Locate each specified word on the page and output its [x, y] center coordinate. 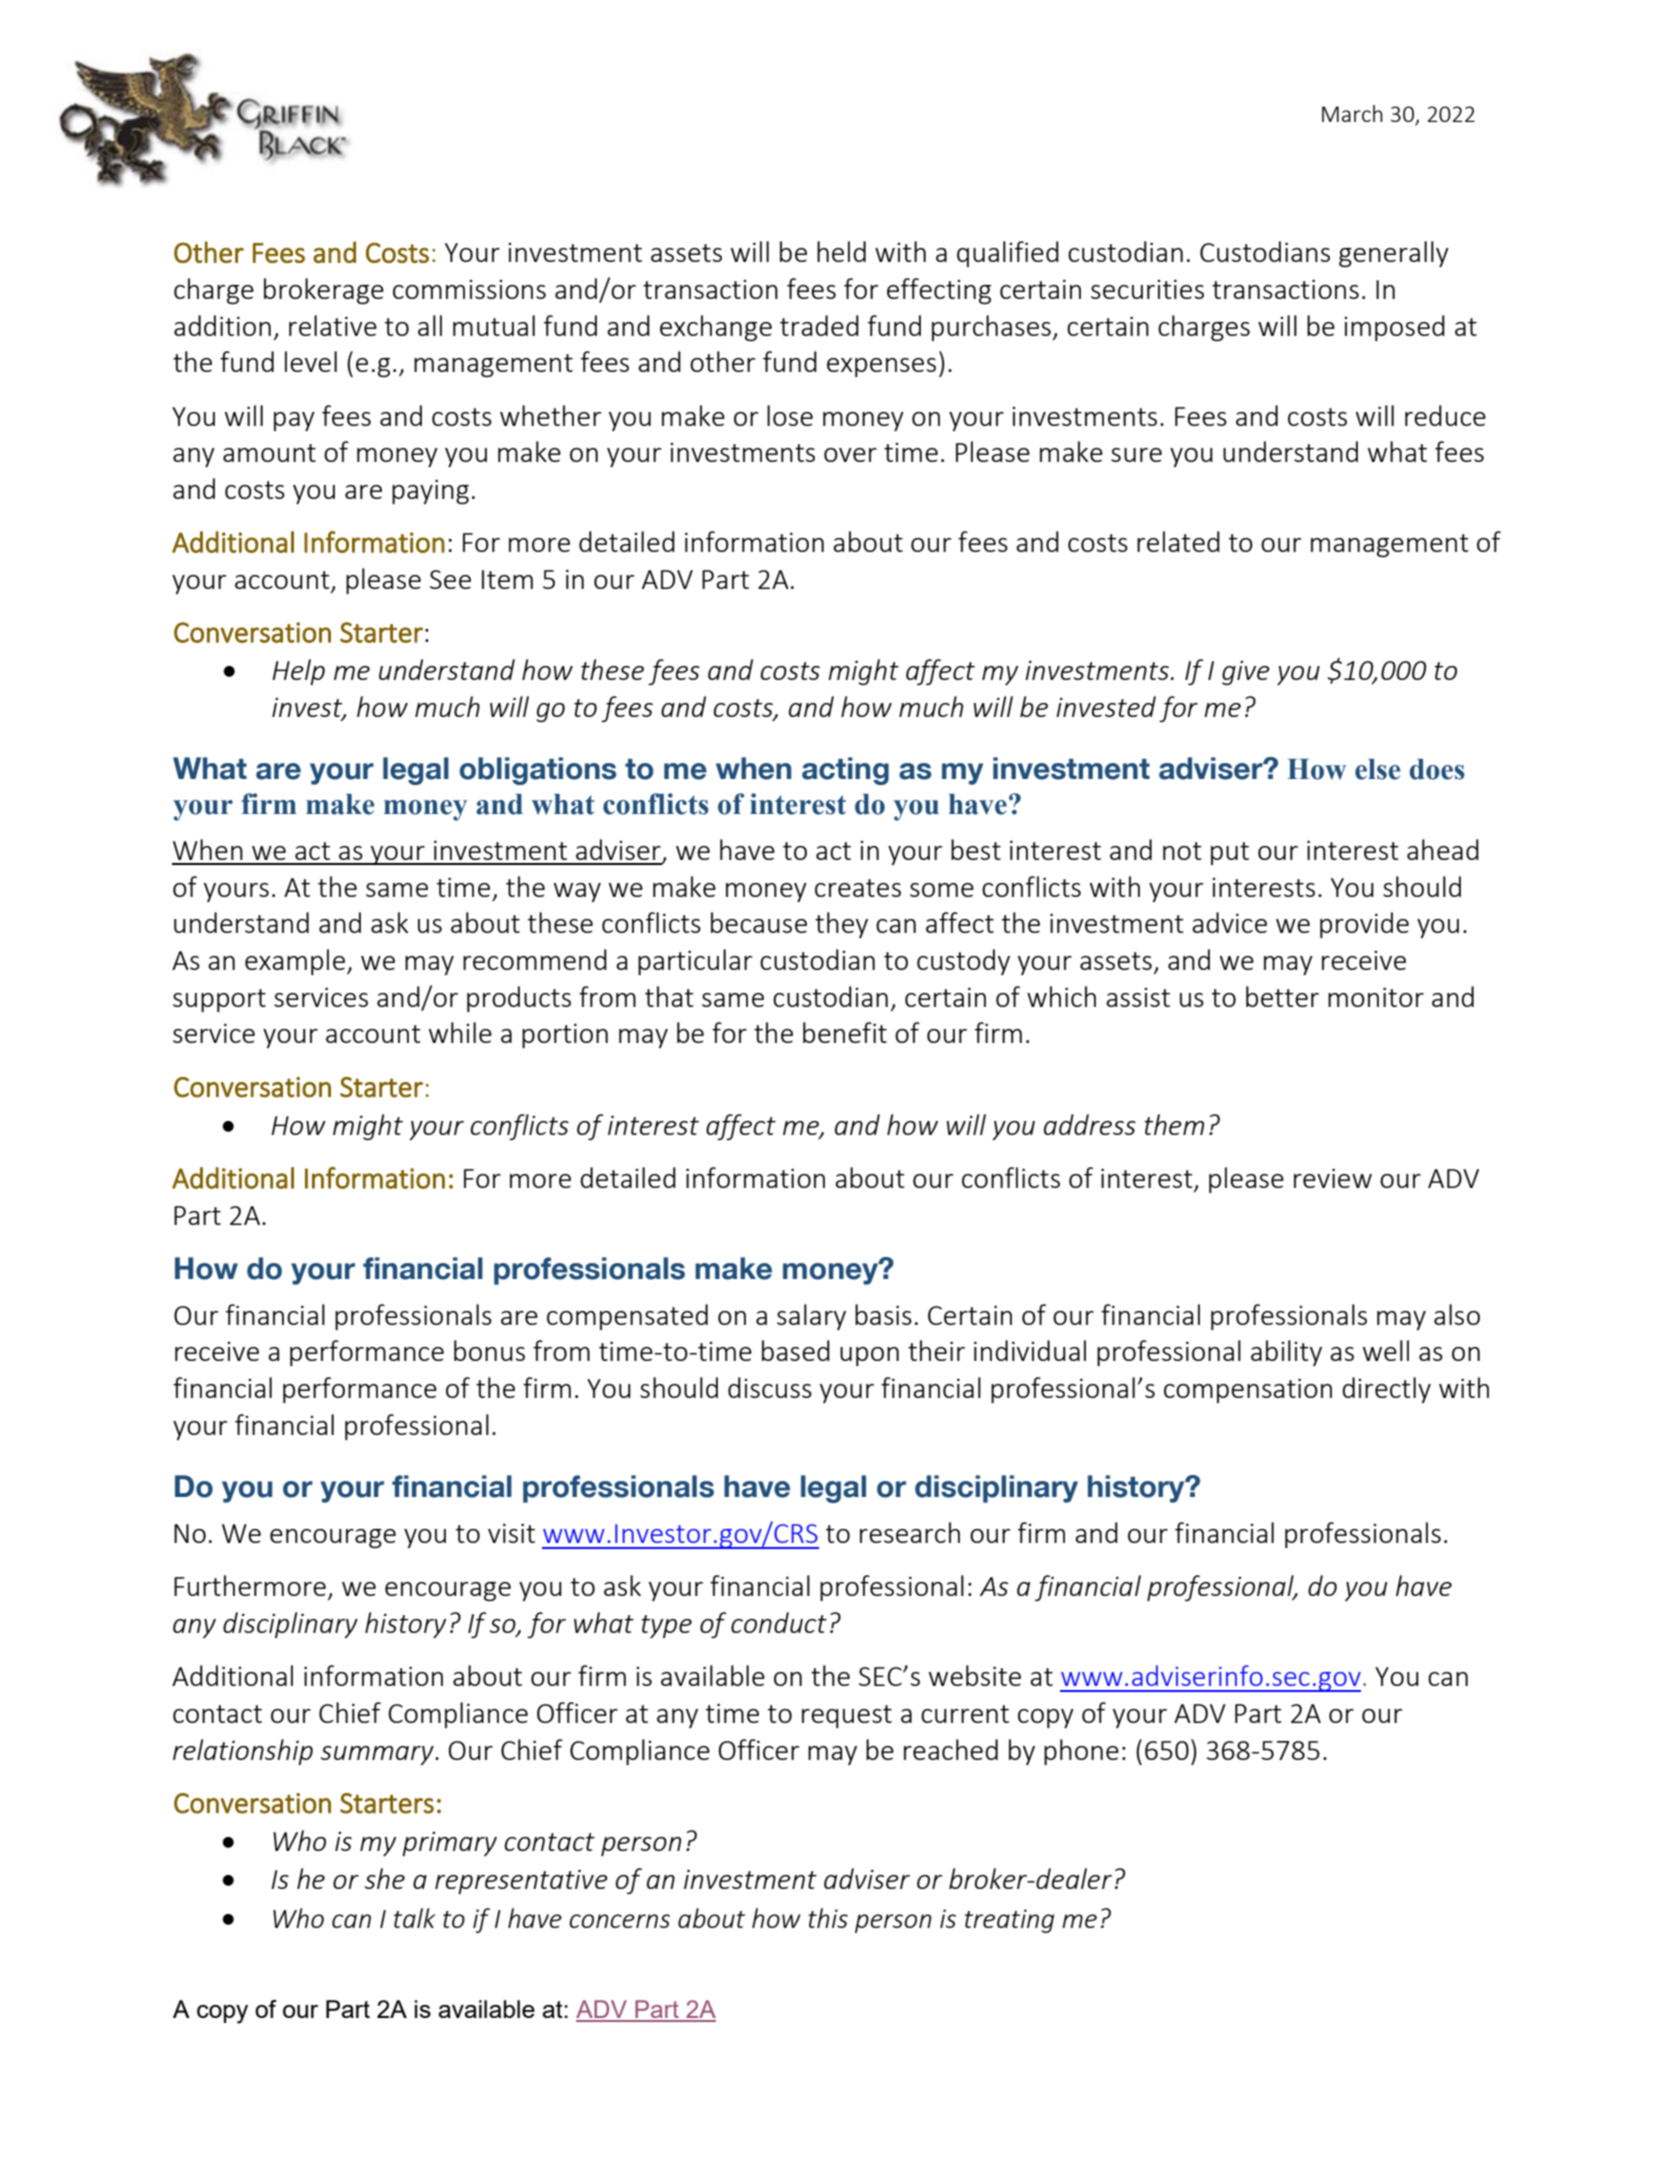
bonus [489, 1350]
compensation [1248, 1390]
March [1352, 113]
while [460, 1032]
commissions [469, 289]
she [385, 1878]
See [450, 579]
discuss [770, 1387]
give [1246, 673]
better [1282, 996]
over [850, 455]
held [841, 251]
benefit [845, 1032]
